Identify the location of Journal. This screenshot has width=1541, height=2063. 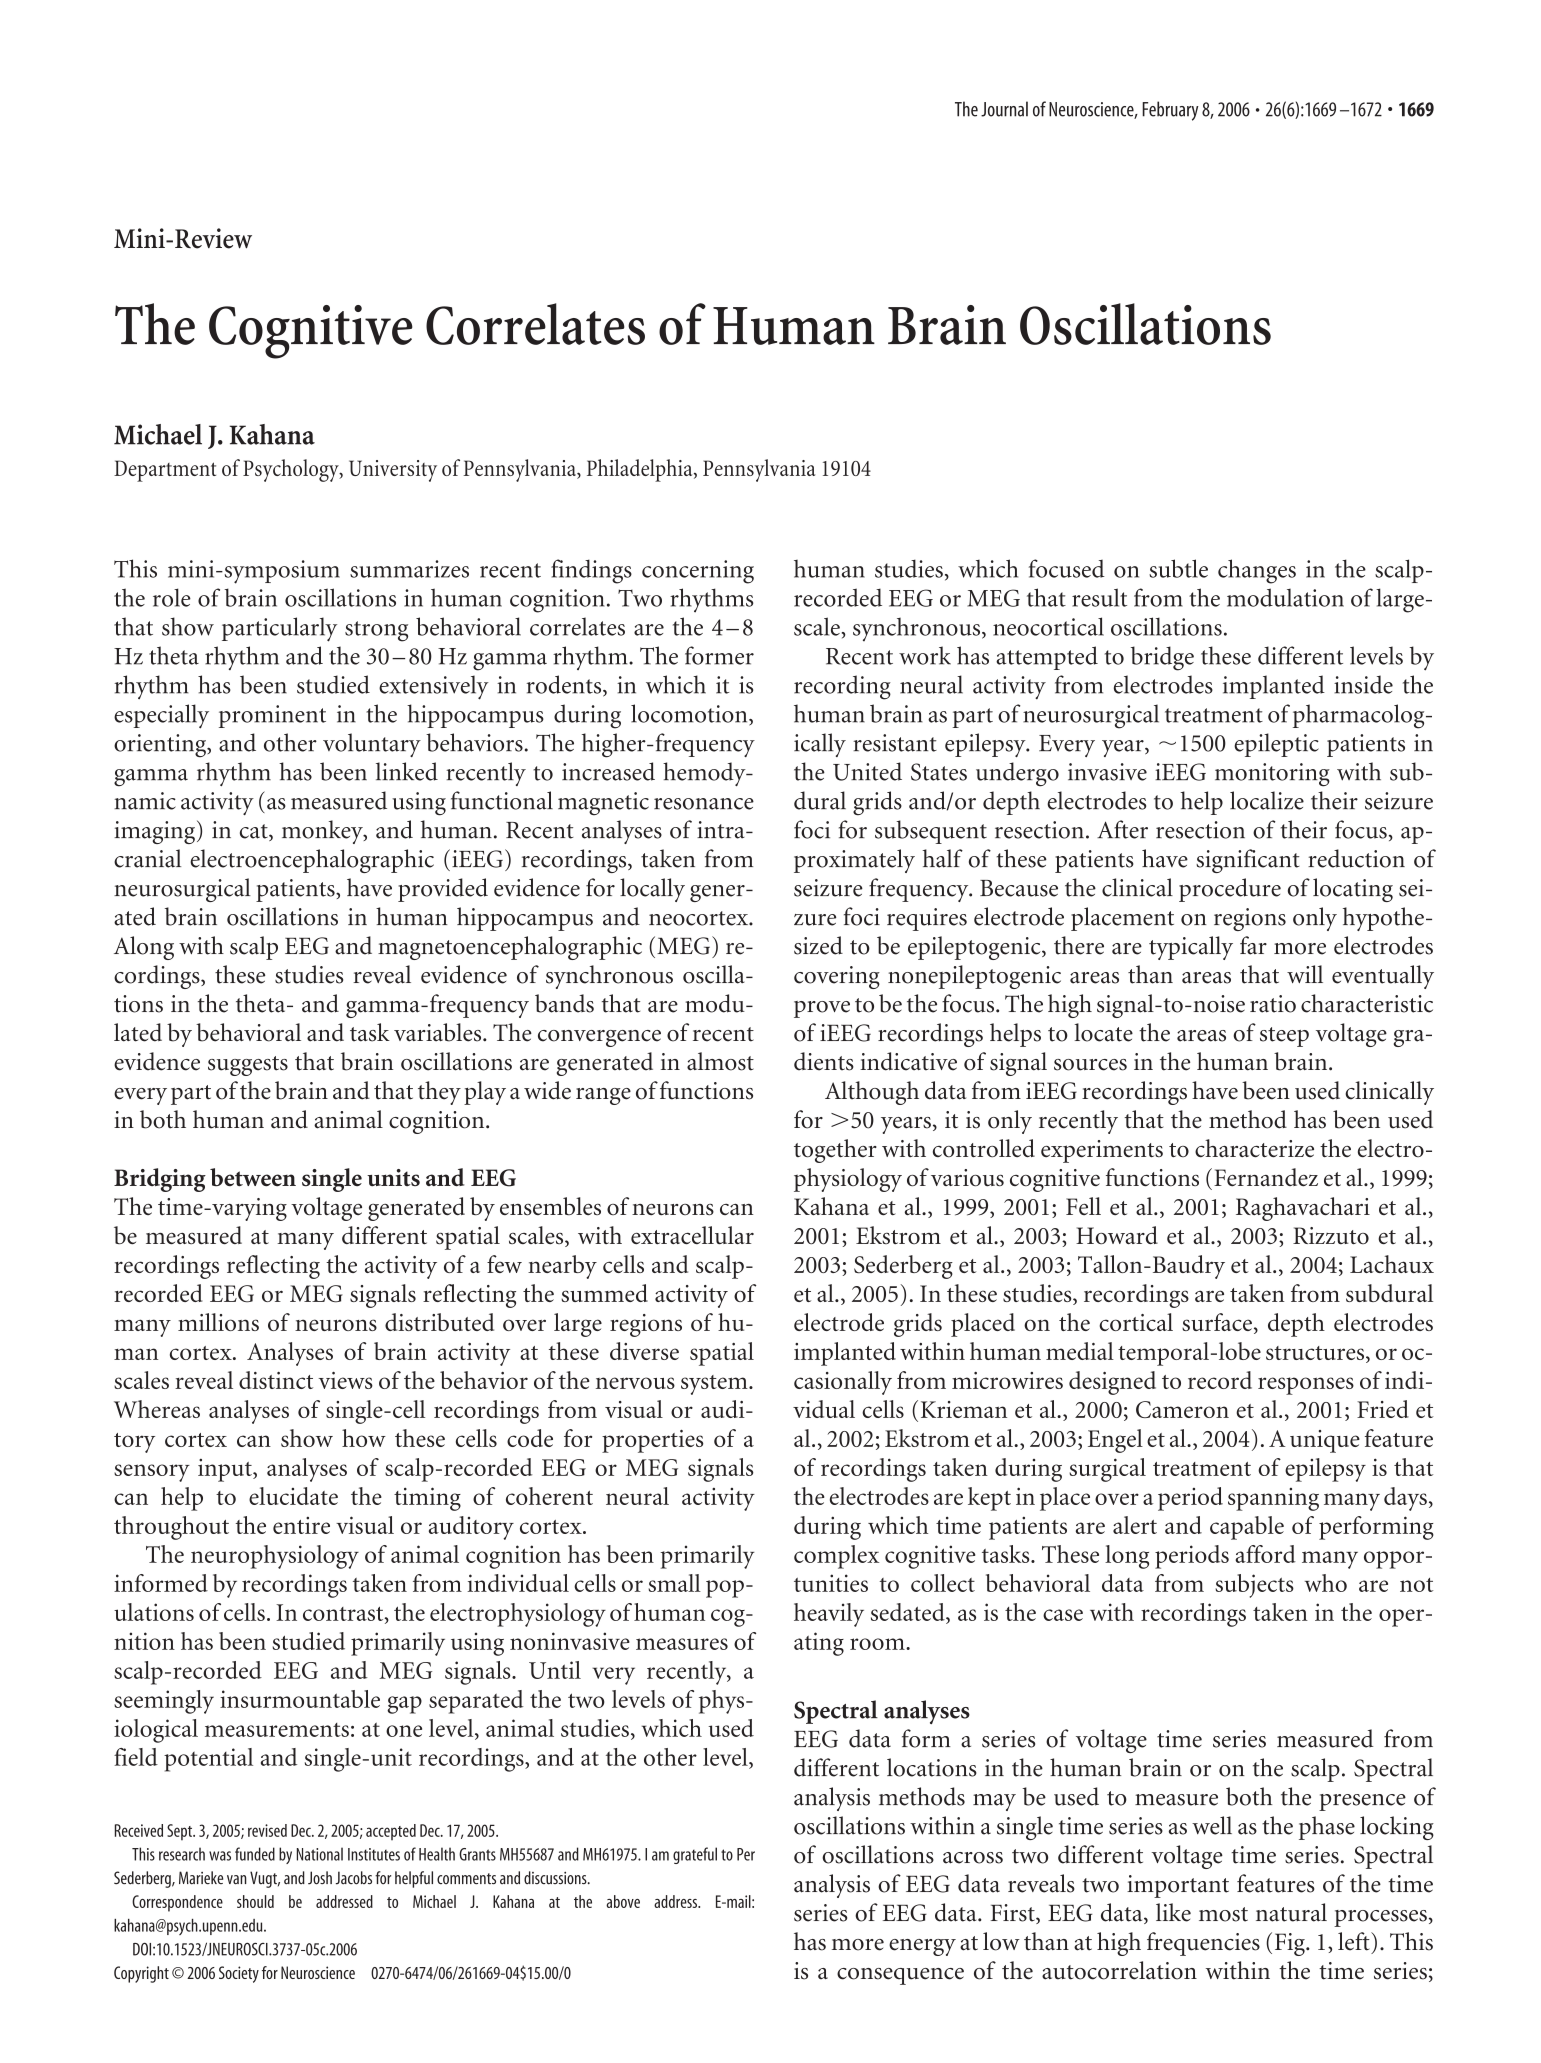
(1004, 109).
